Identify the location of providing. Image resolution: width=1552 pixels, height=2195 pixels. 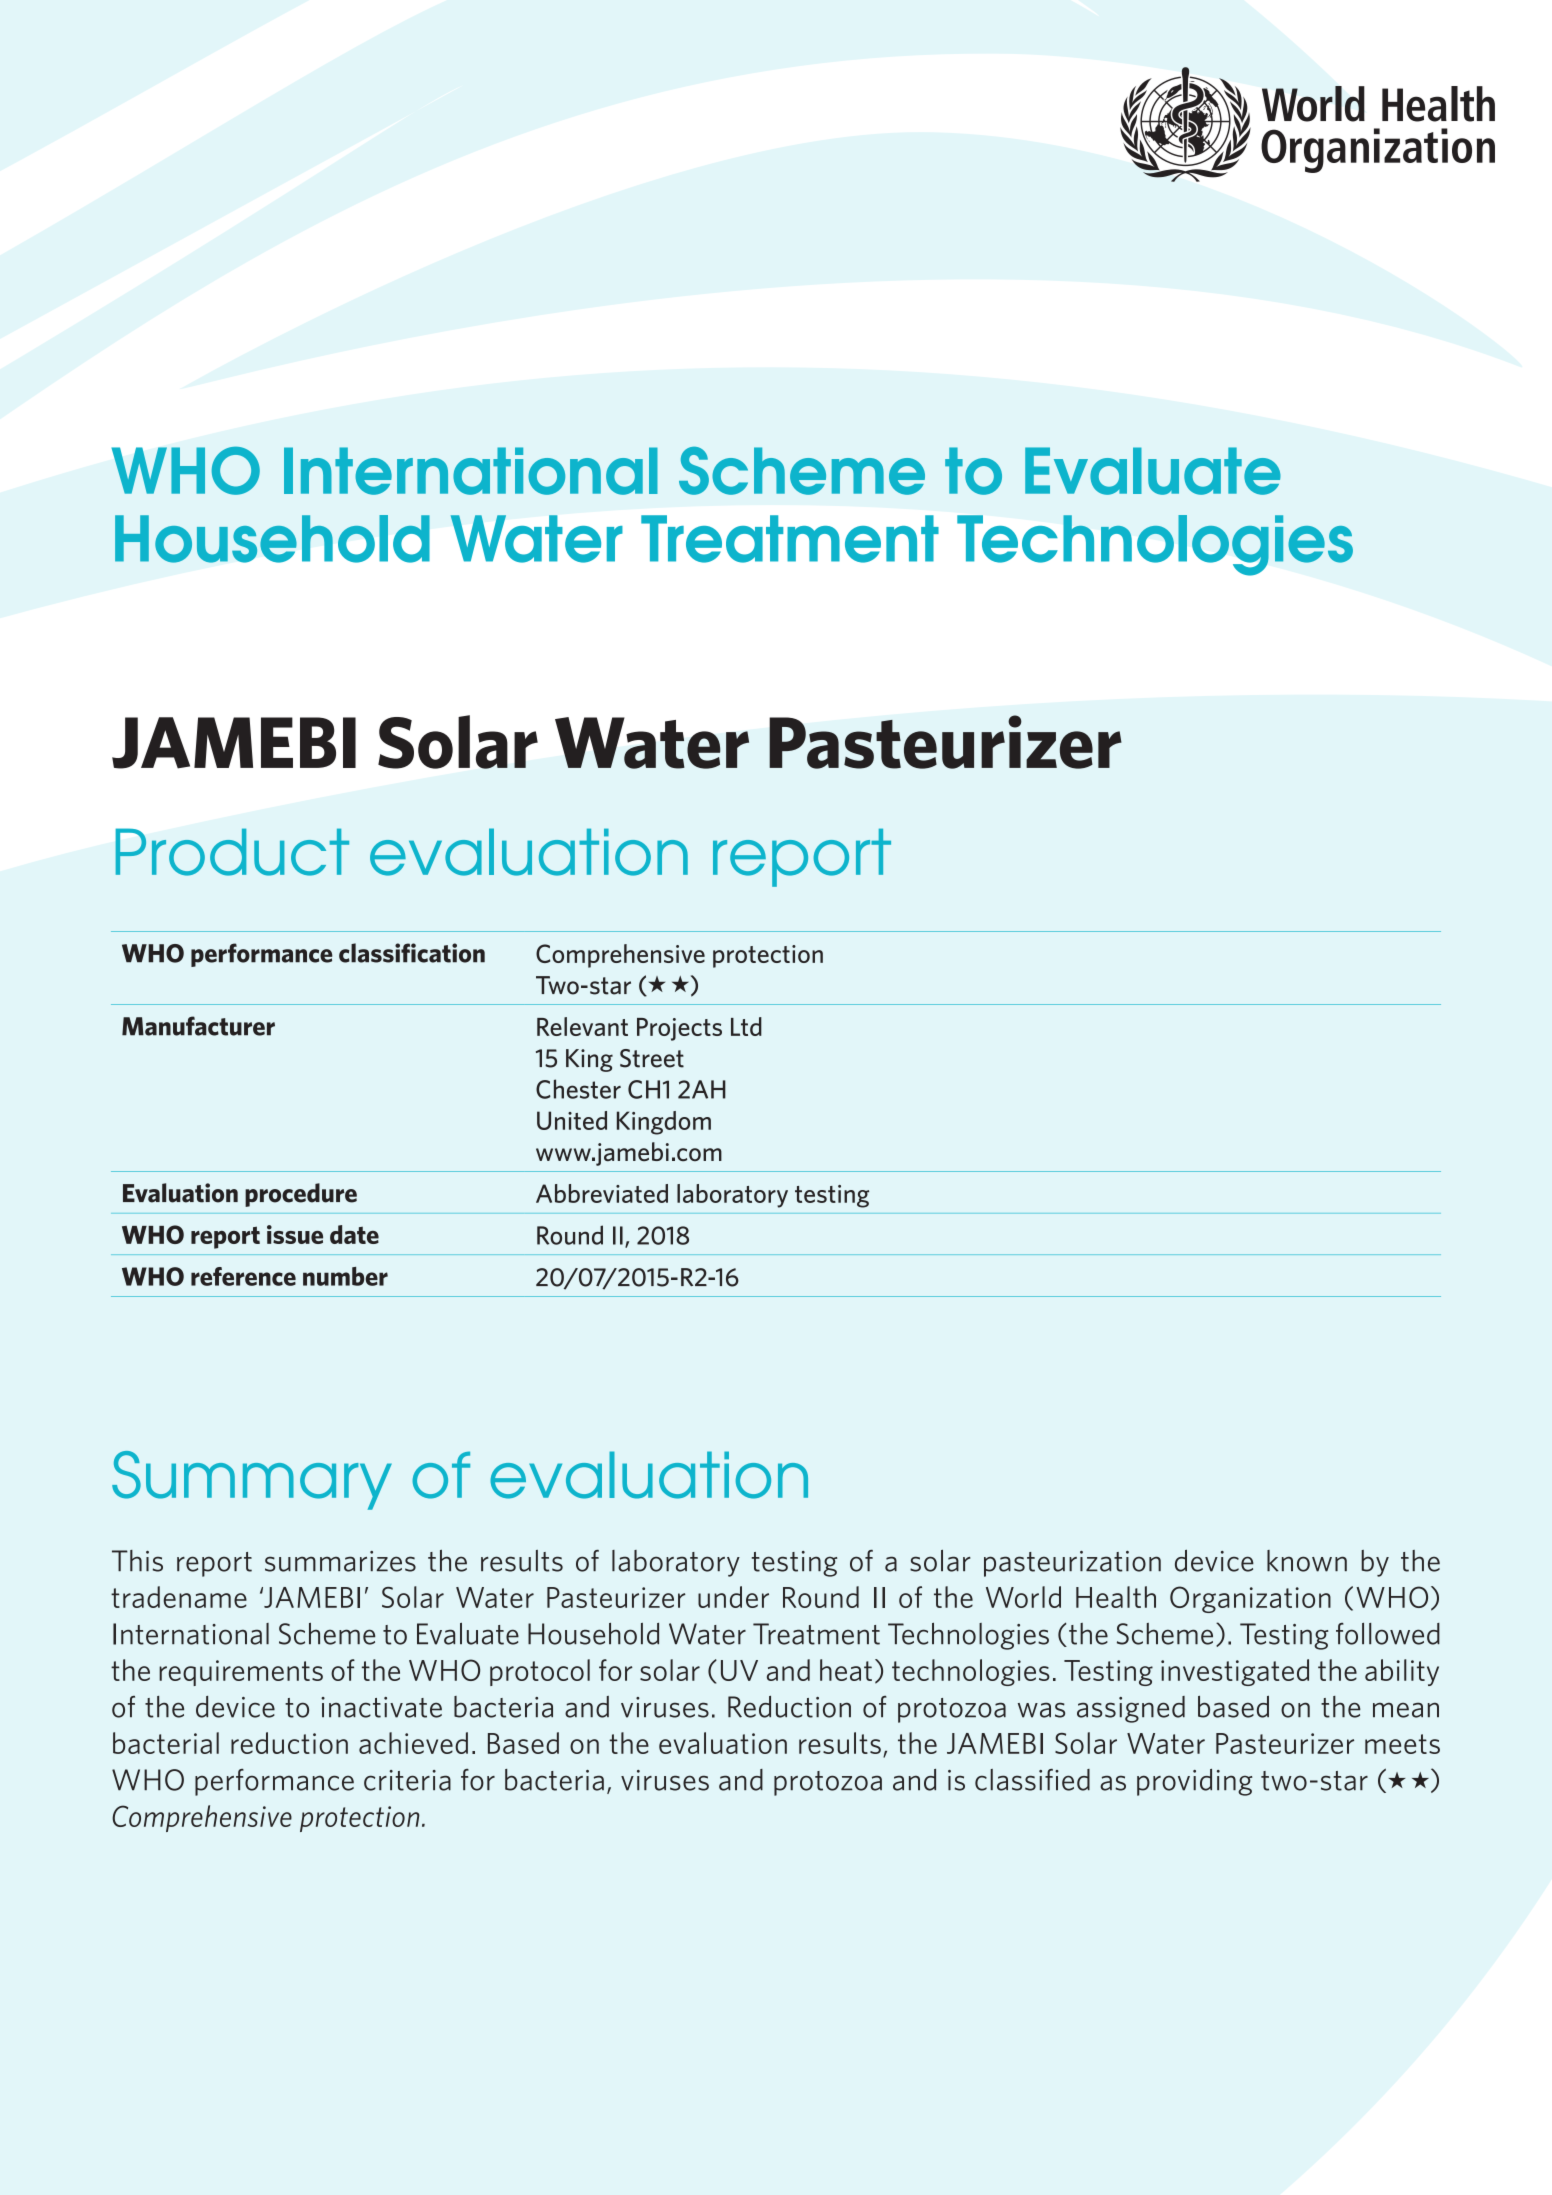
(1194, 1782).
